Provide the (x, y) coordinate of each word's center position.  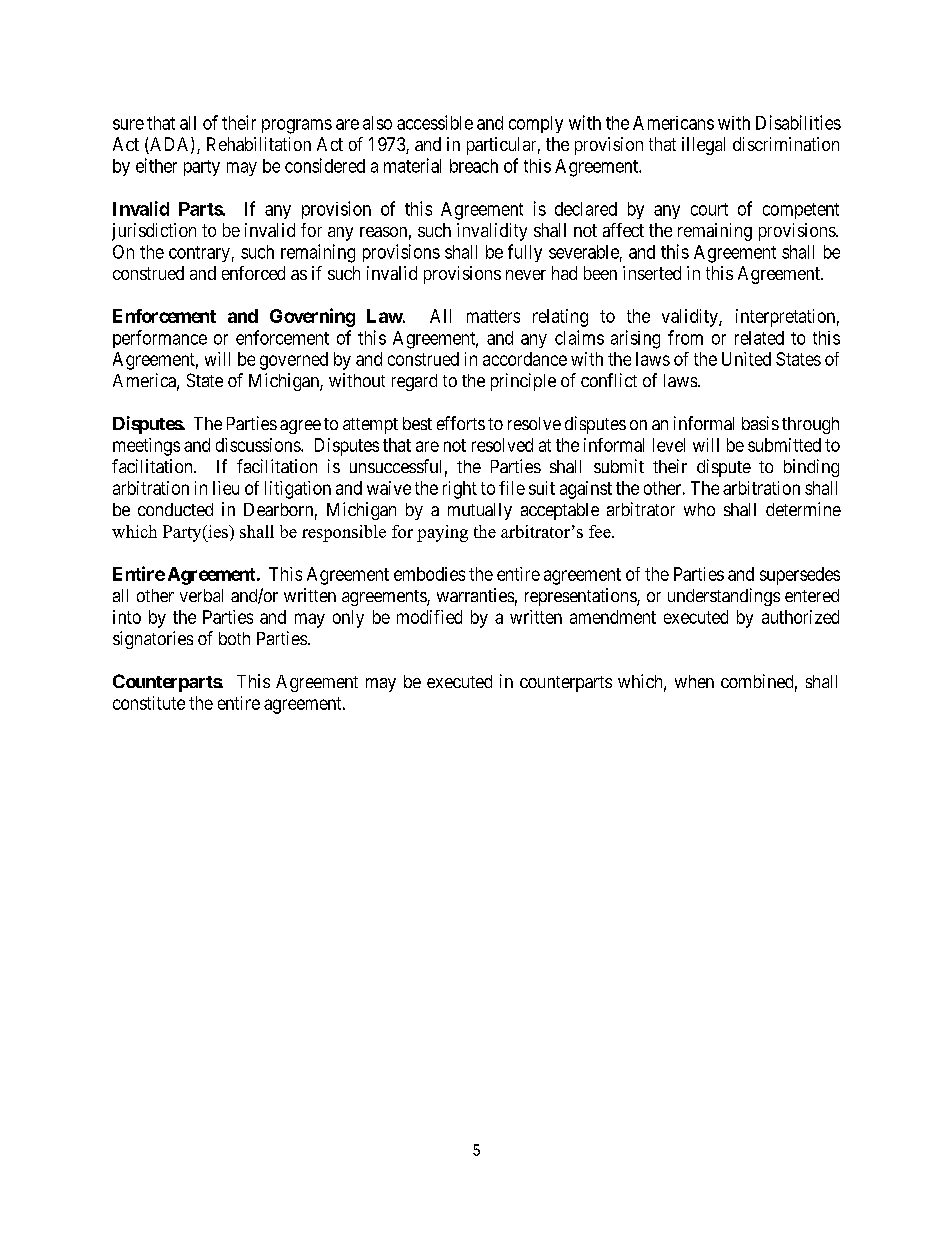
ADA (171, 145)
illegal (703, 146)
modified (429, 617)
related (759, 338)
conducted (175, 509)
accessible (435, 122)
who (699, 509)
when (694, 681)
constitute (149, 703)
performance (160, 339)
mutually (480, 511)
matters (493, 316)
